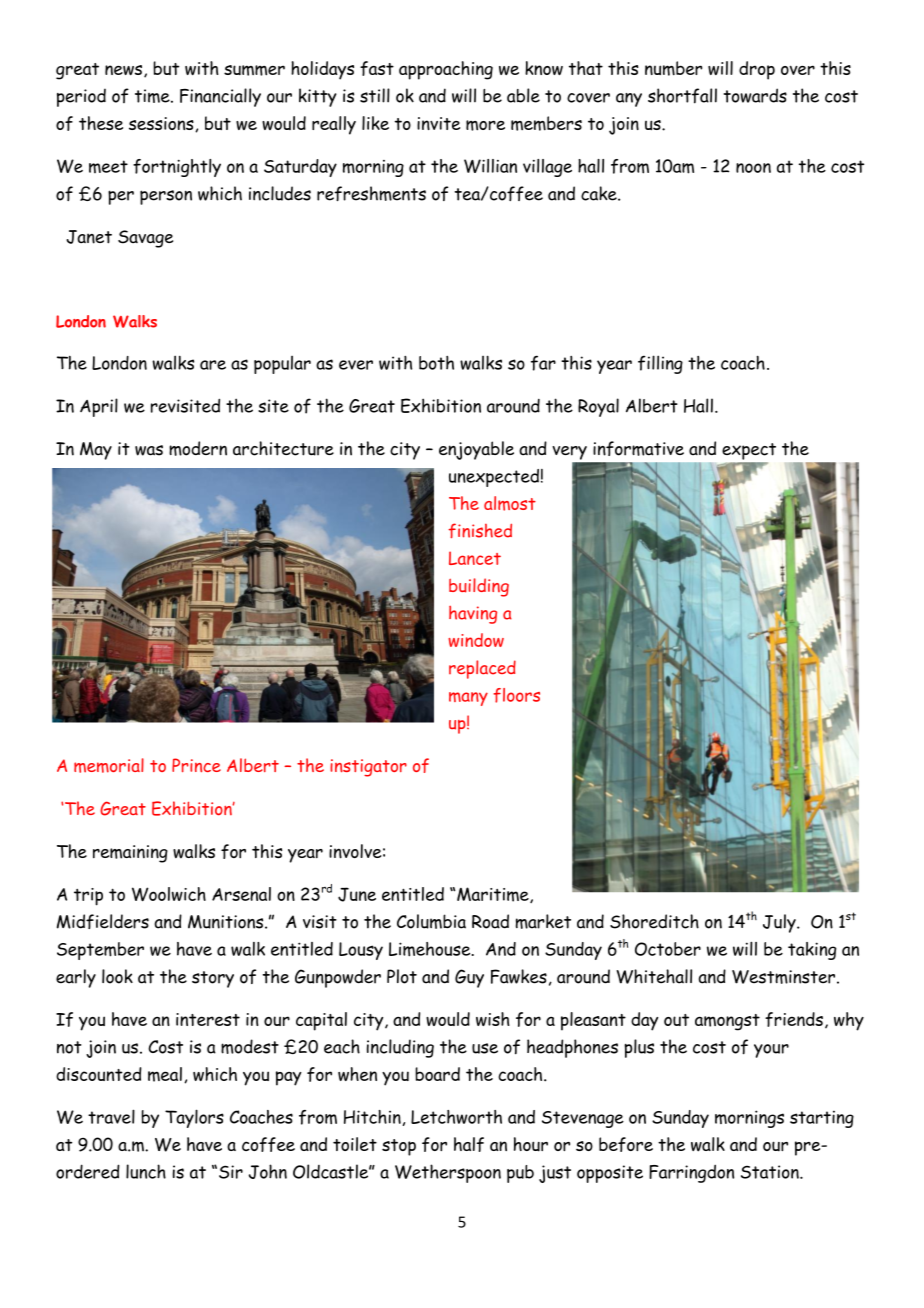  I want to click on sessions, so click(162, 124).
